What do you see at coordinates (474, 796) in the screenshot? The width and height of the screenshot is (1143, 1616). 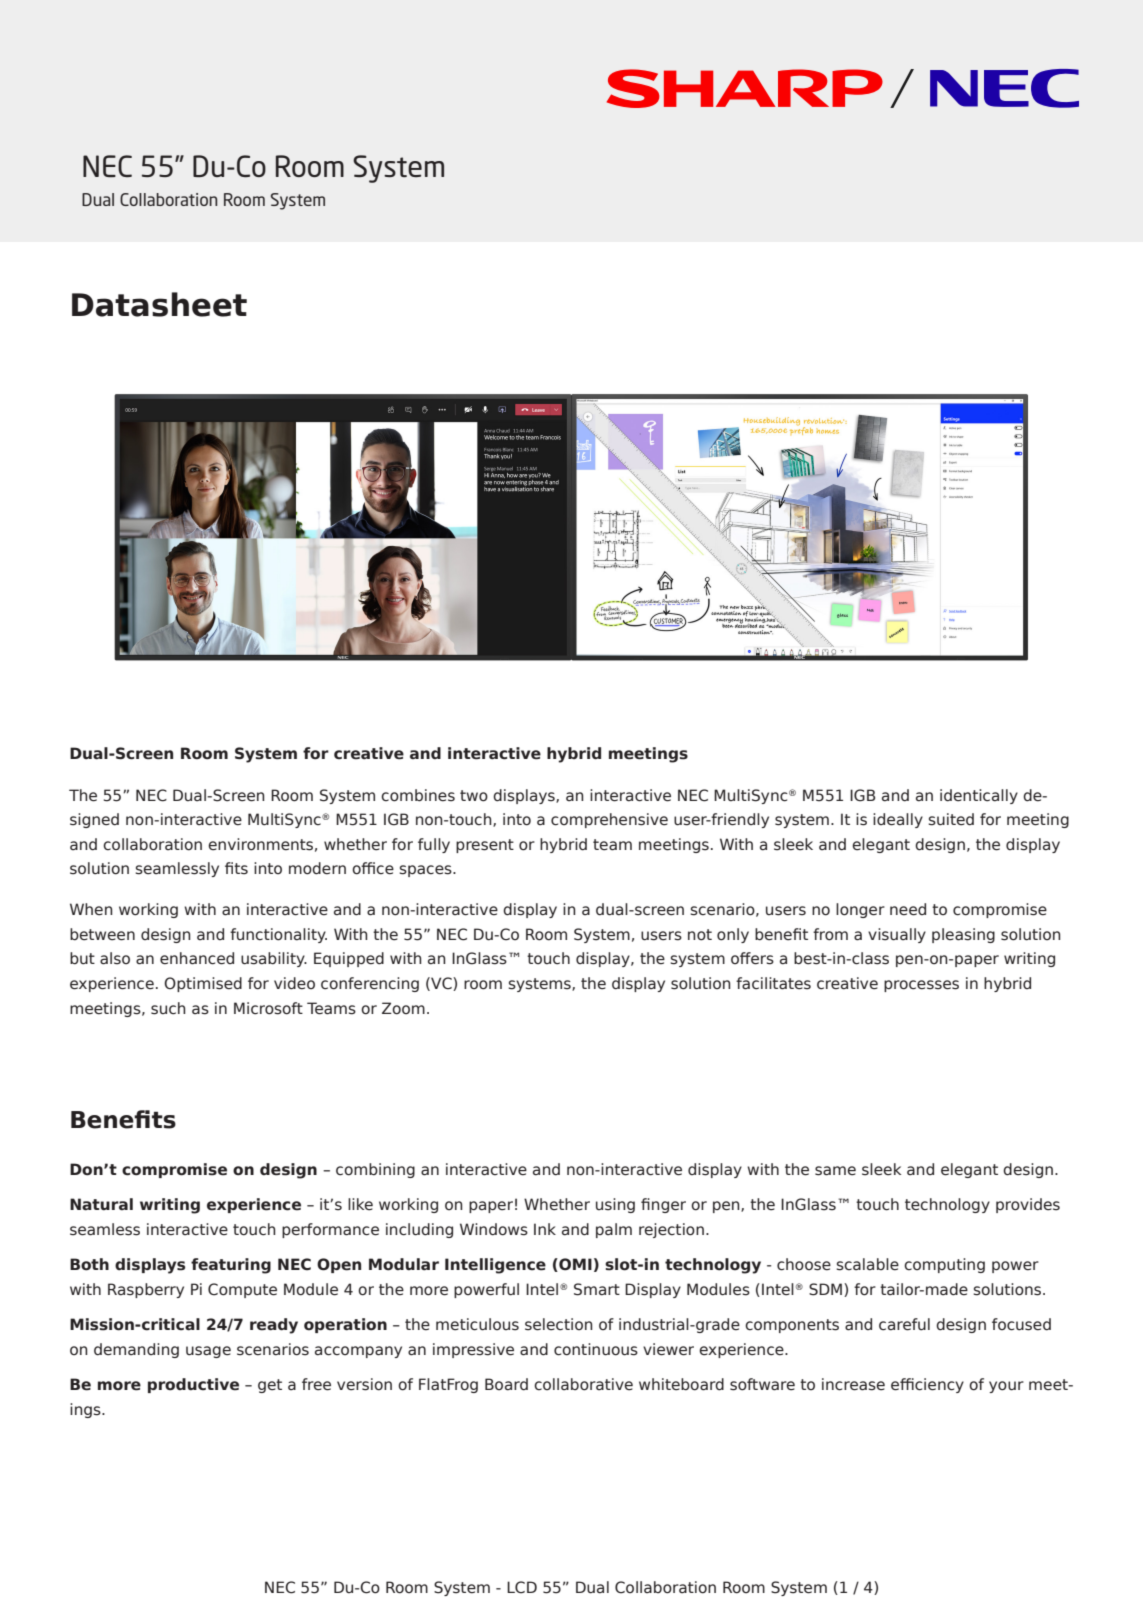 I see `two` at bounding box center [474, 796].
